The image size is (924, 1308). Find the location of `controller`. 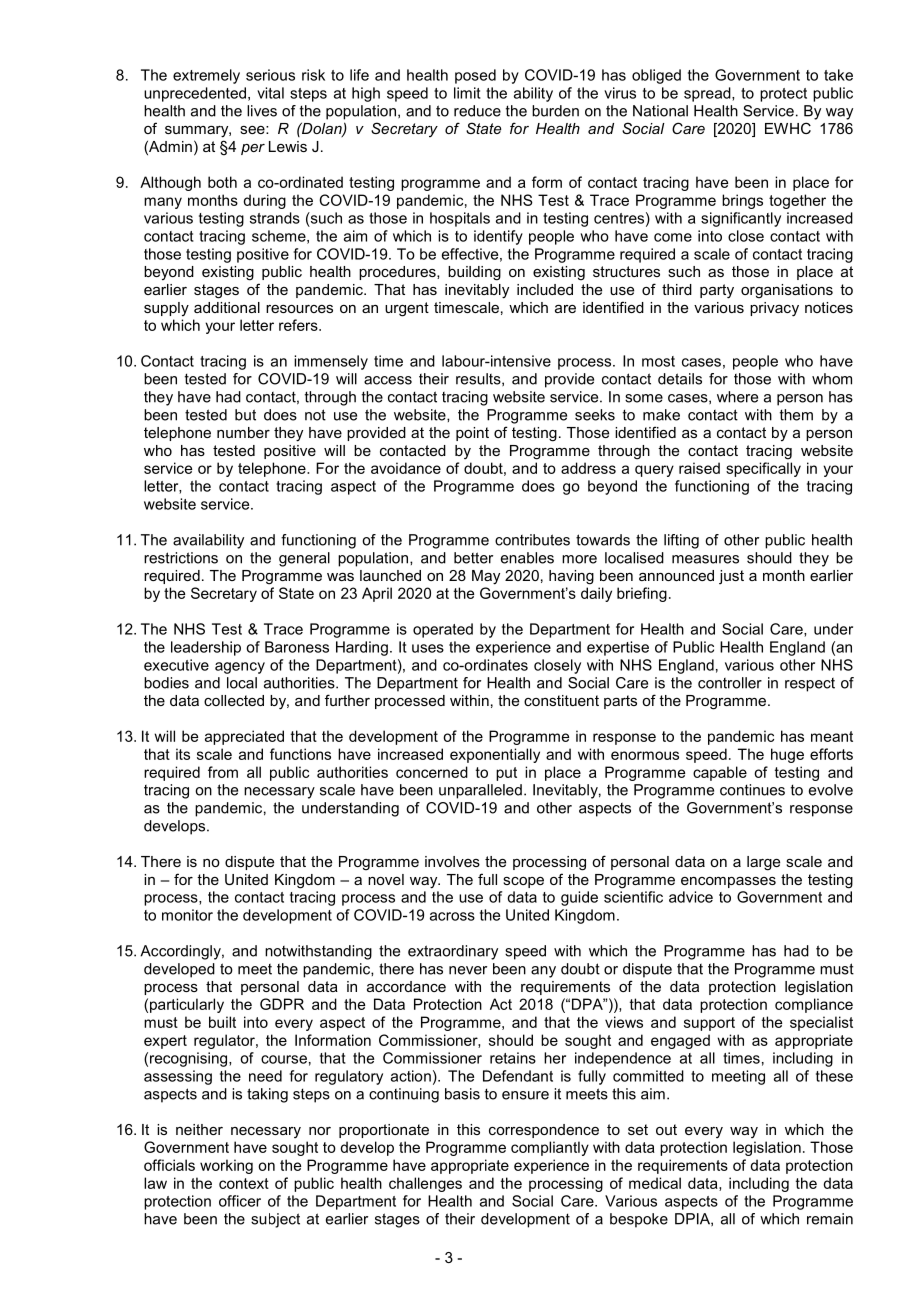

controller is located at coordinates (730, 683).
